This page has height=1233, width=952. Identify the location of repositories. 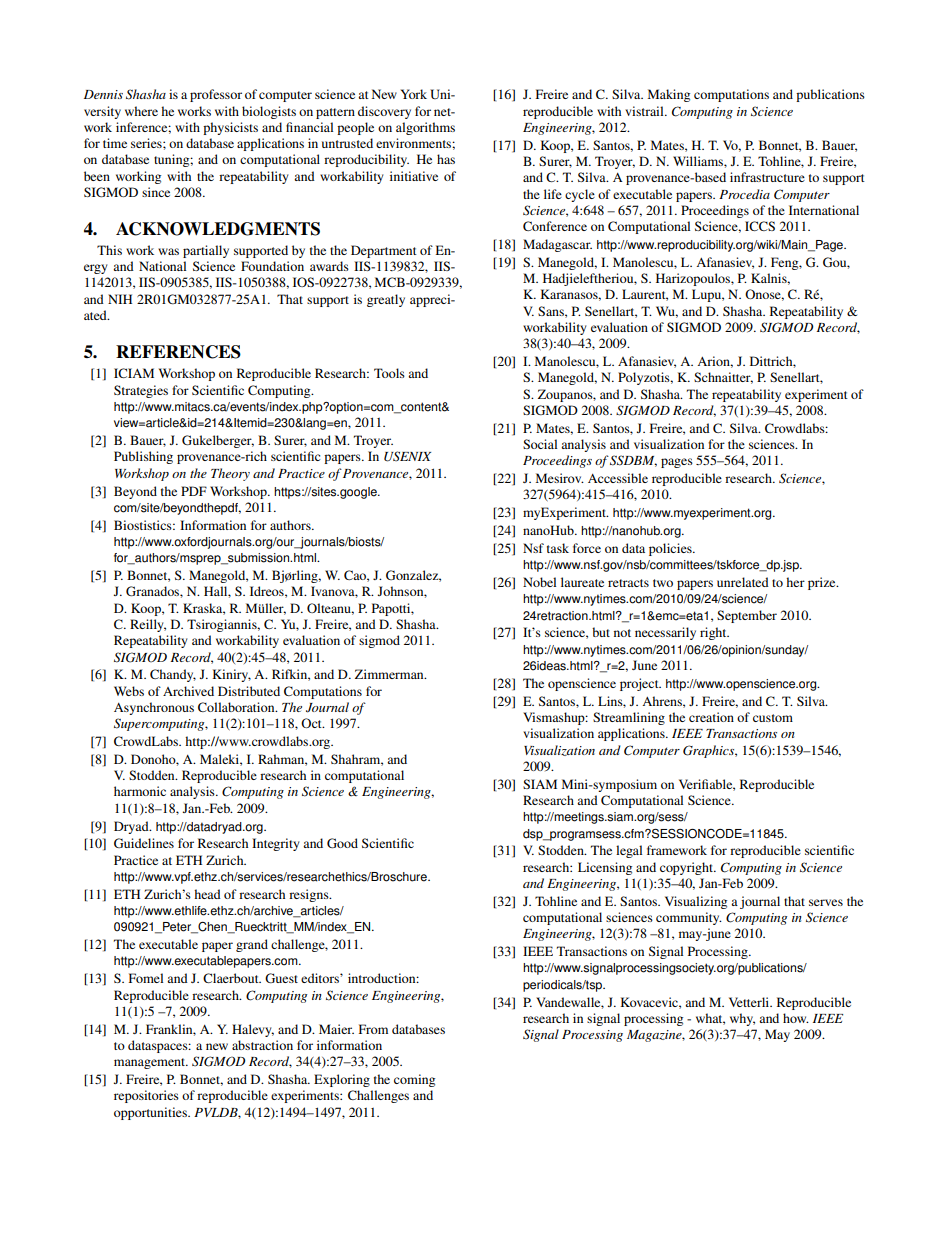
(146, 1096).
